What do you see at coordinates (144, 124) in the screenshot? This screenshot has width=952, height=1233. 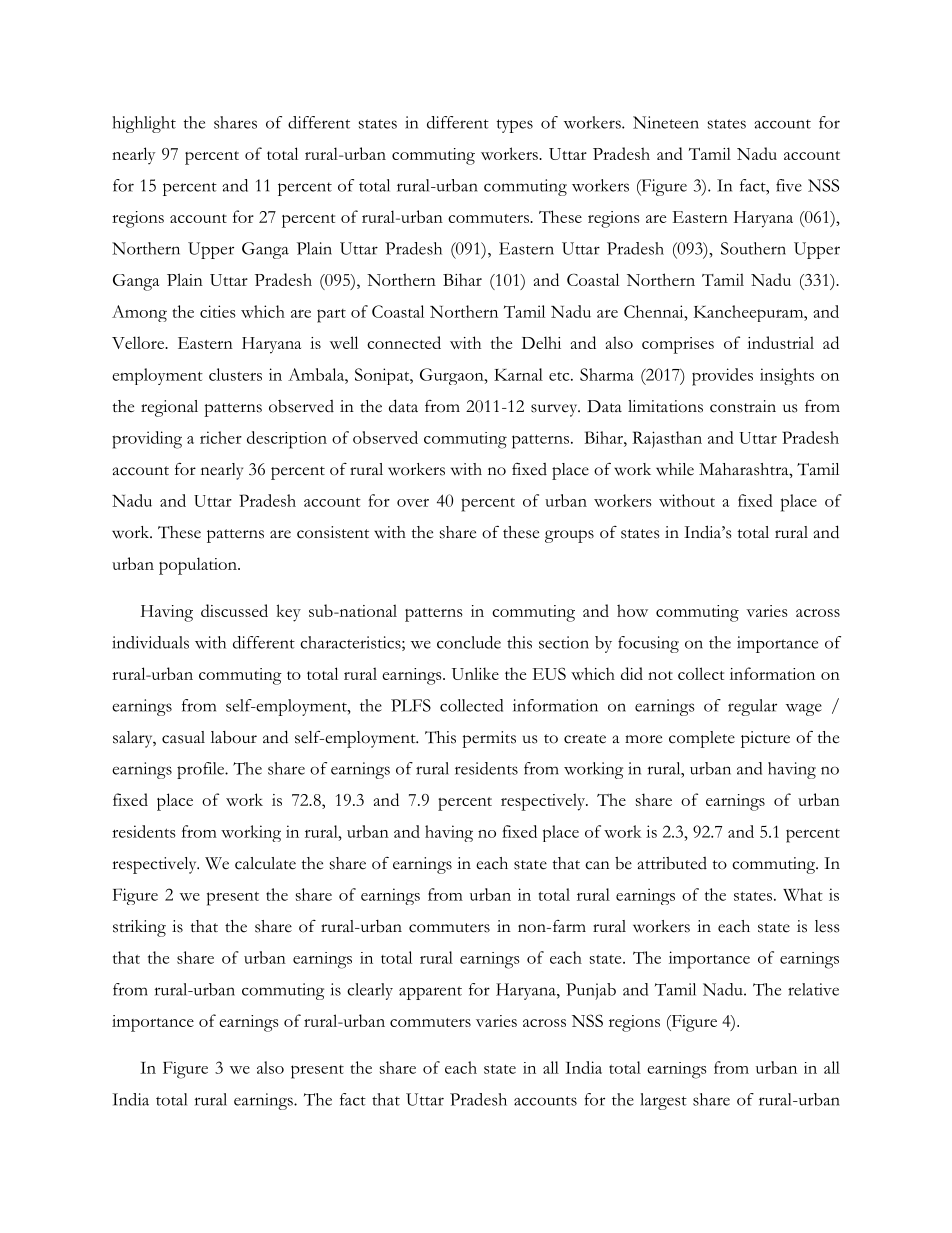 I see `highlight` at bounding box center [144, 124].
